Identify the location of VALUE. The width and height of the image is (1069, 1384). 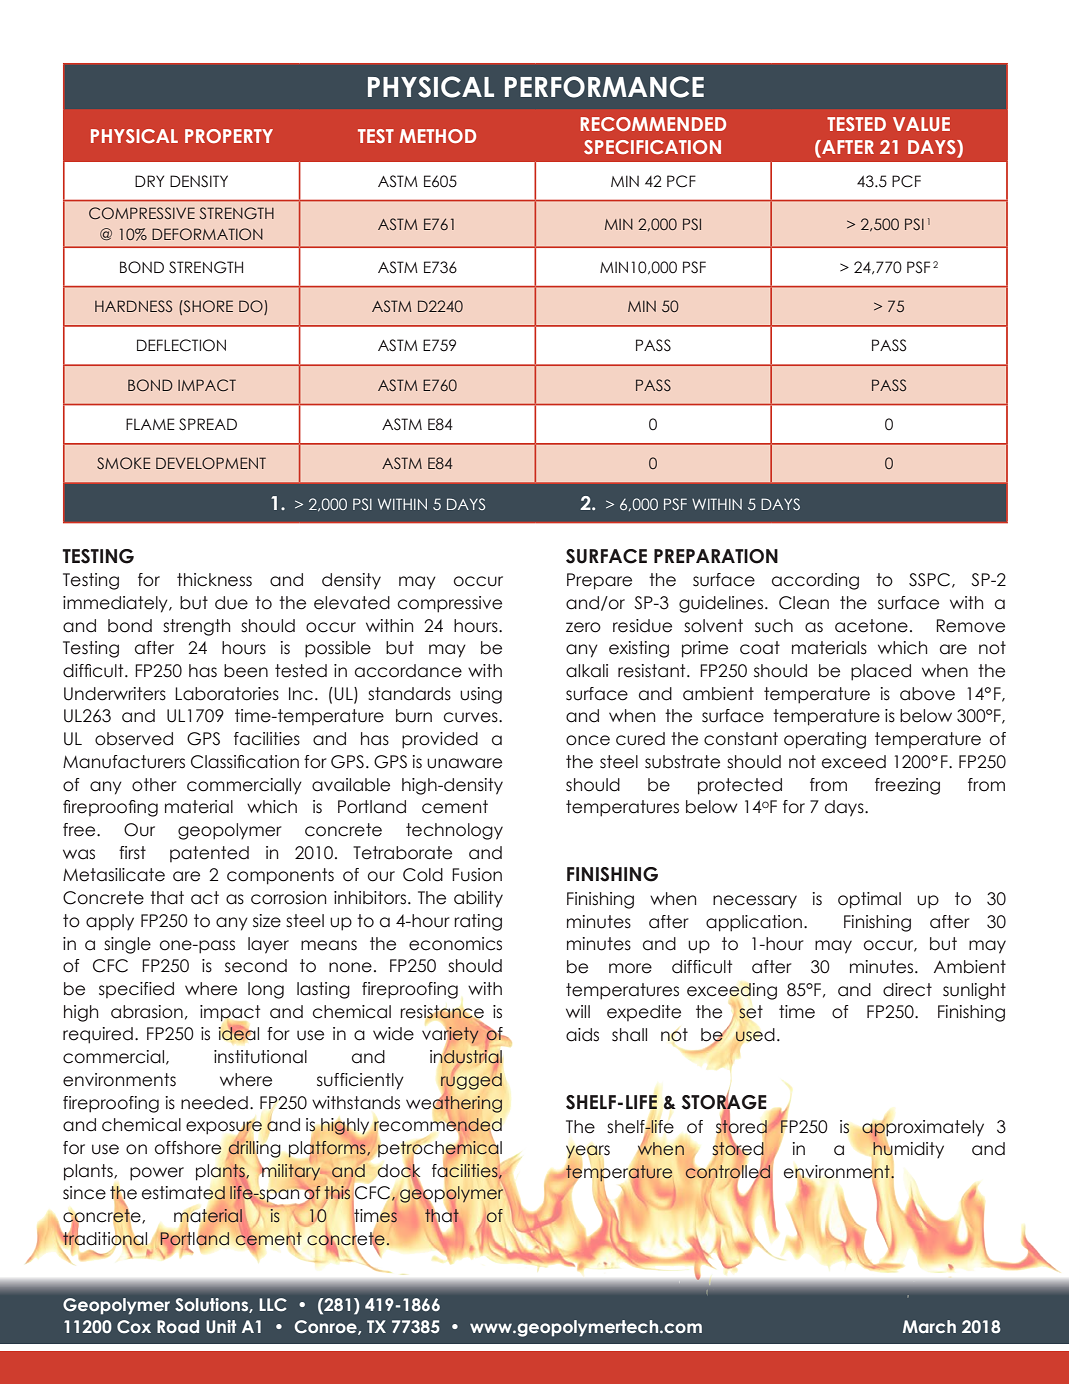
(921, 124).
